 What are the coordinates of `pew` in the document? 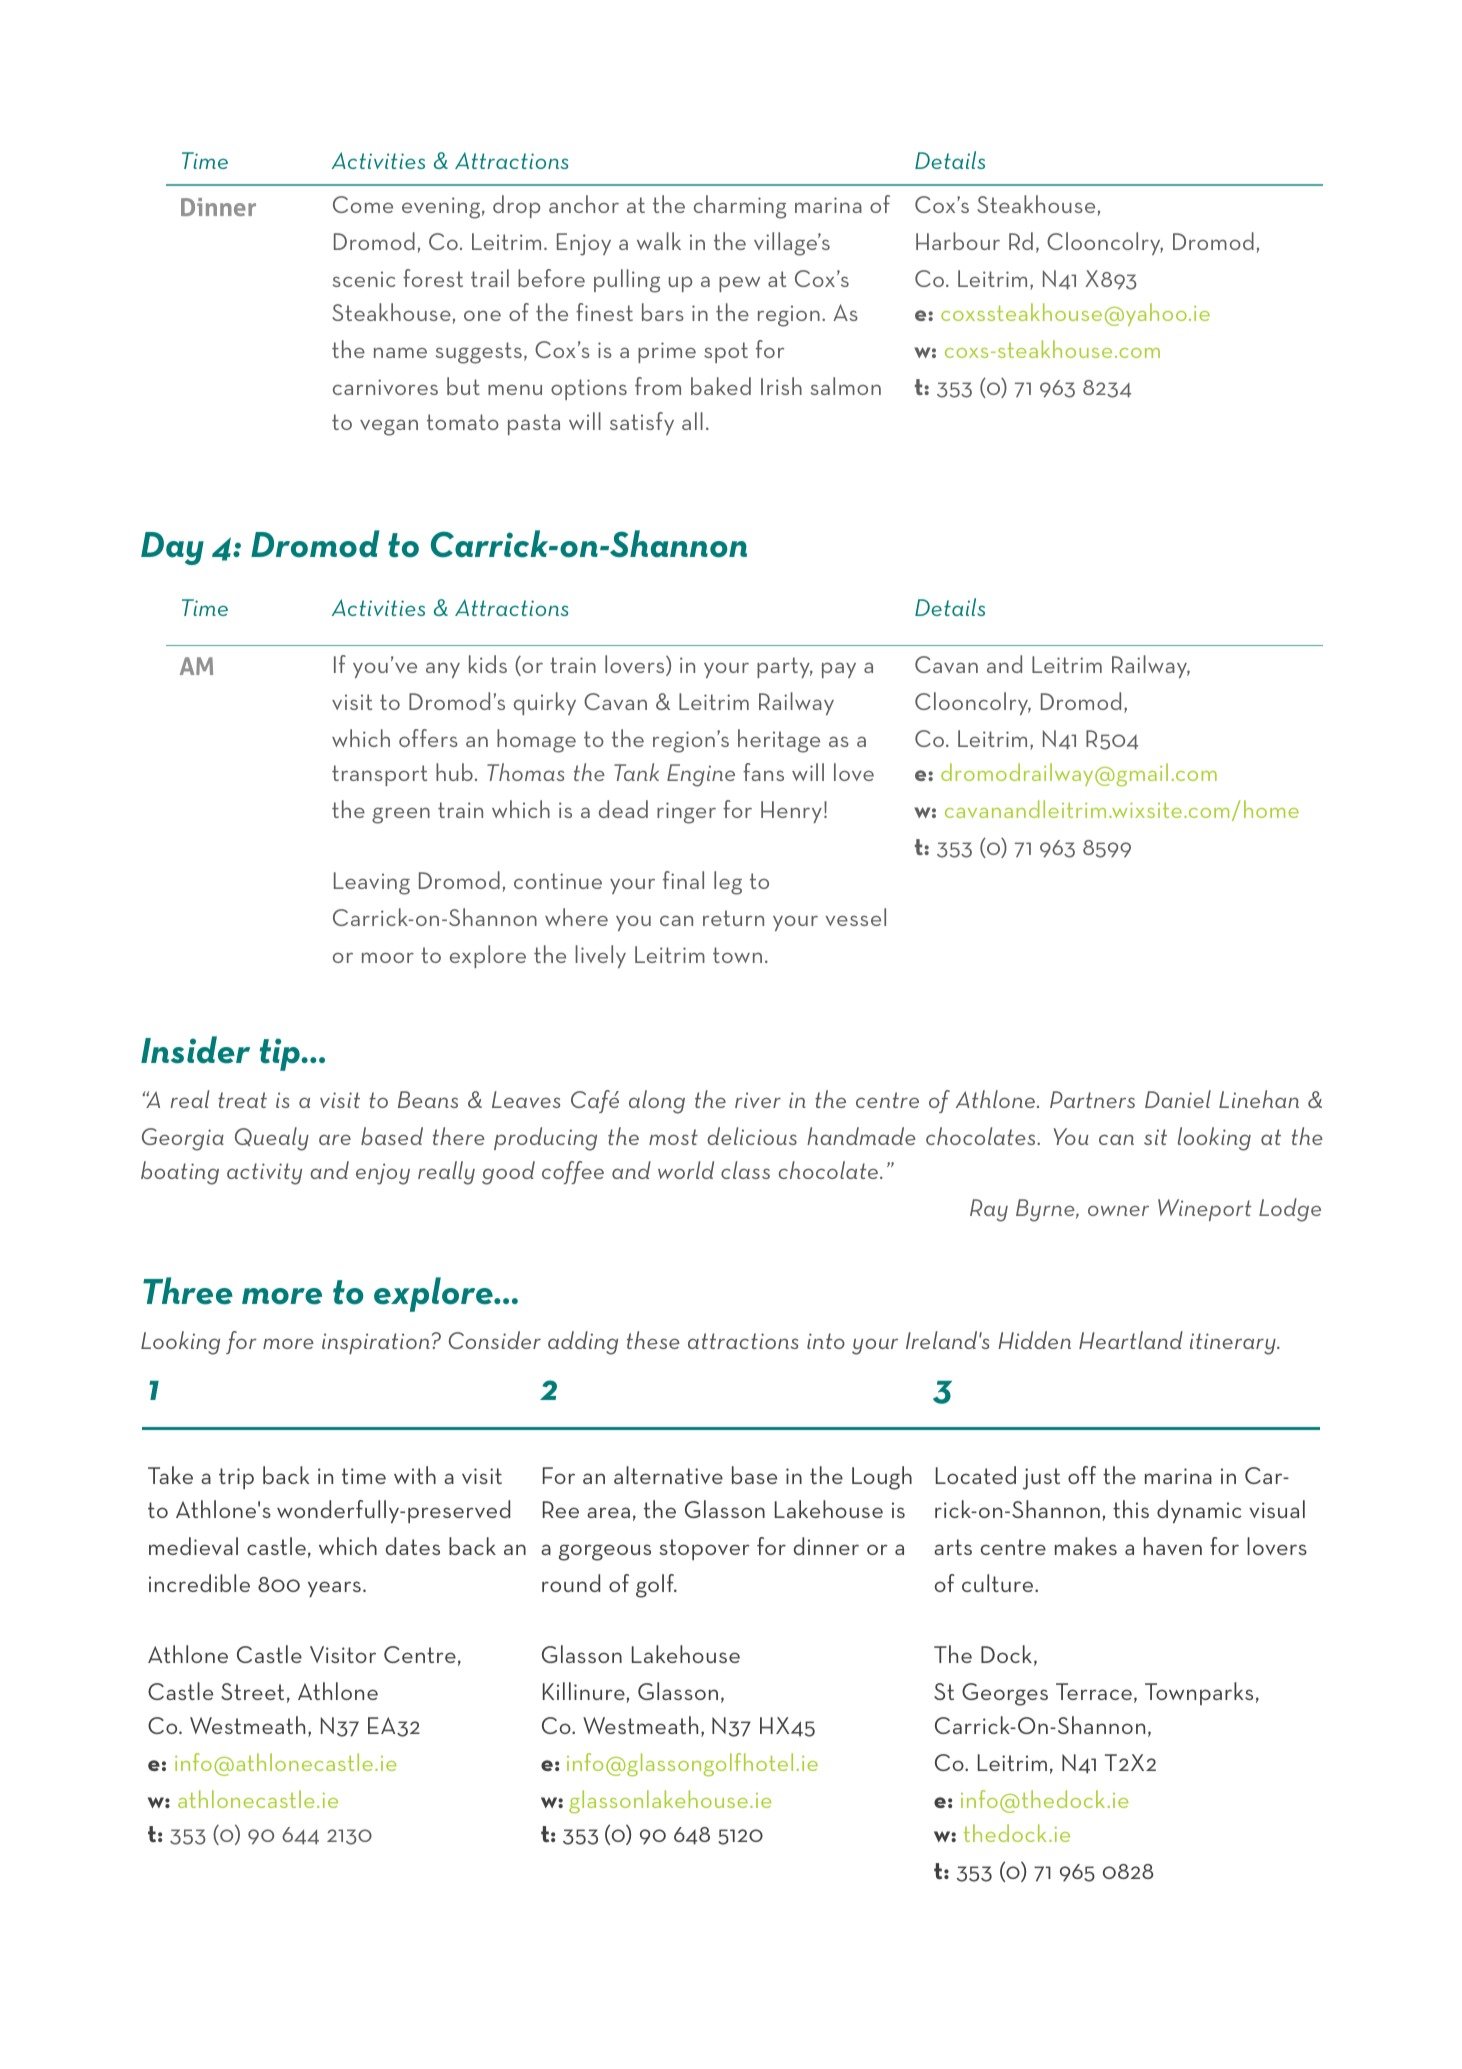 It's located at (739, 284).
